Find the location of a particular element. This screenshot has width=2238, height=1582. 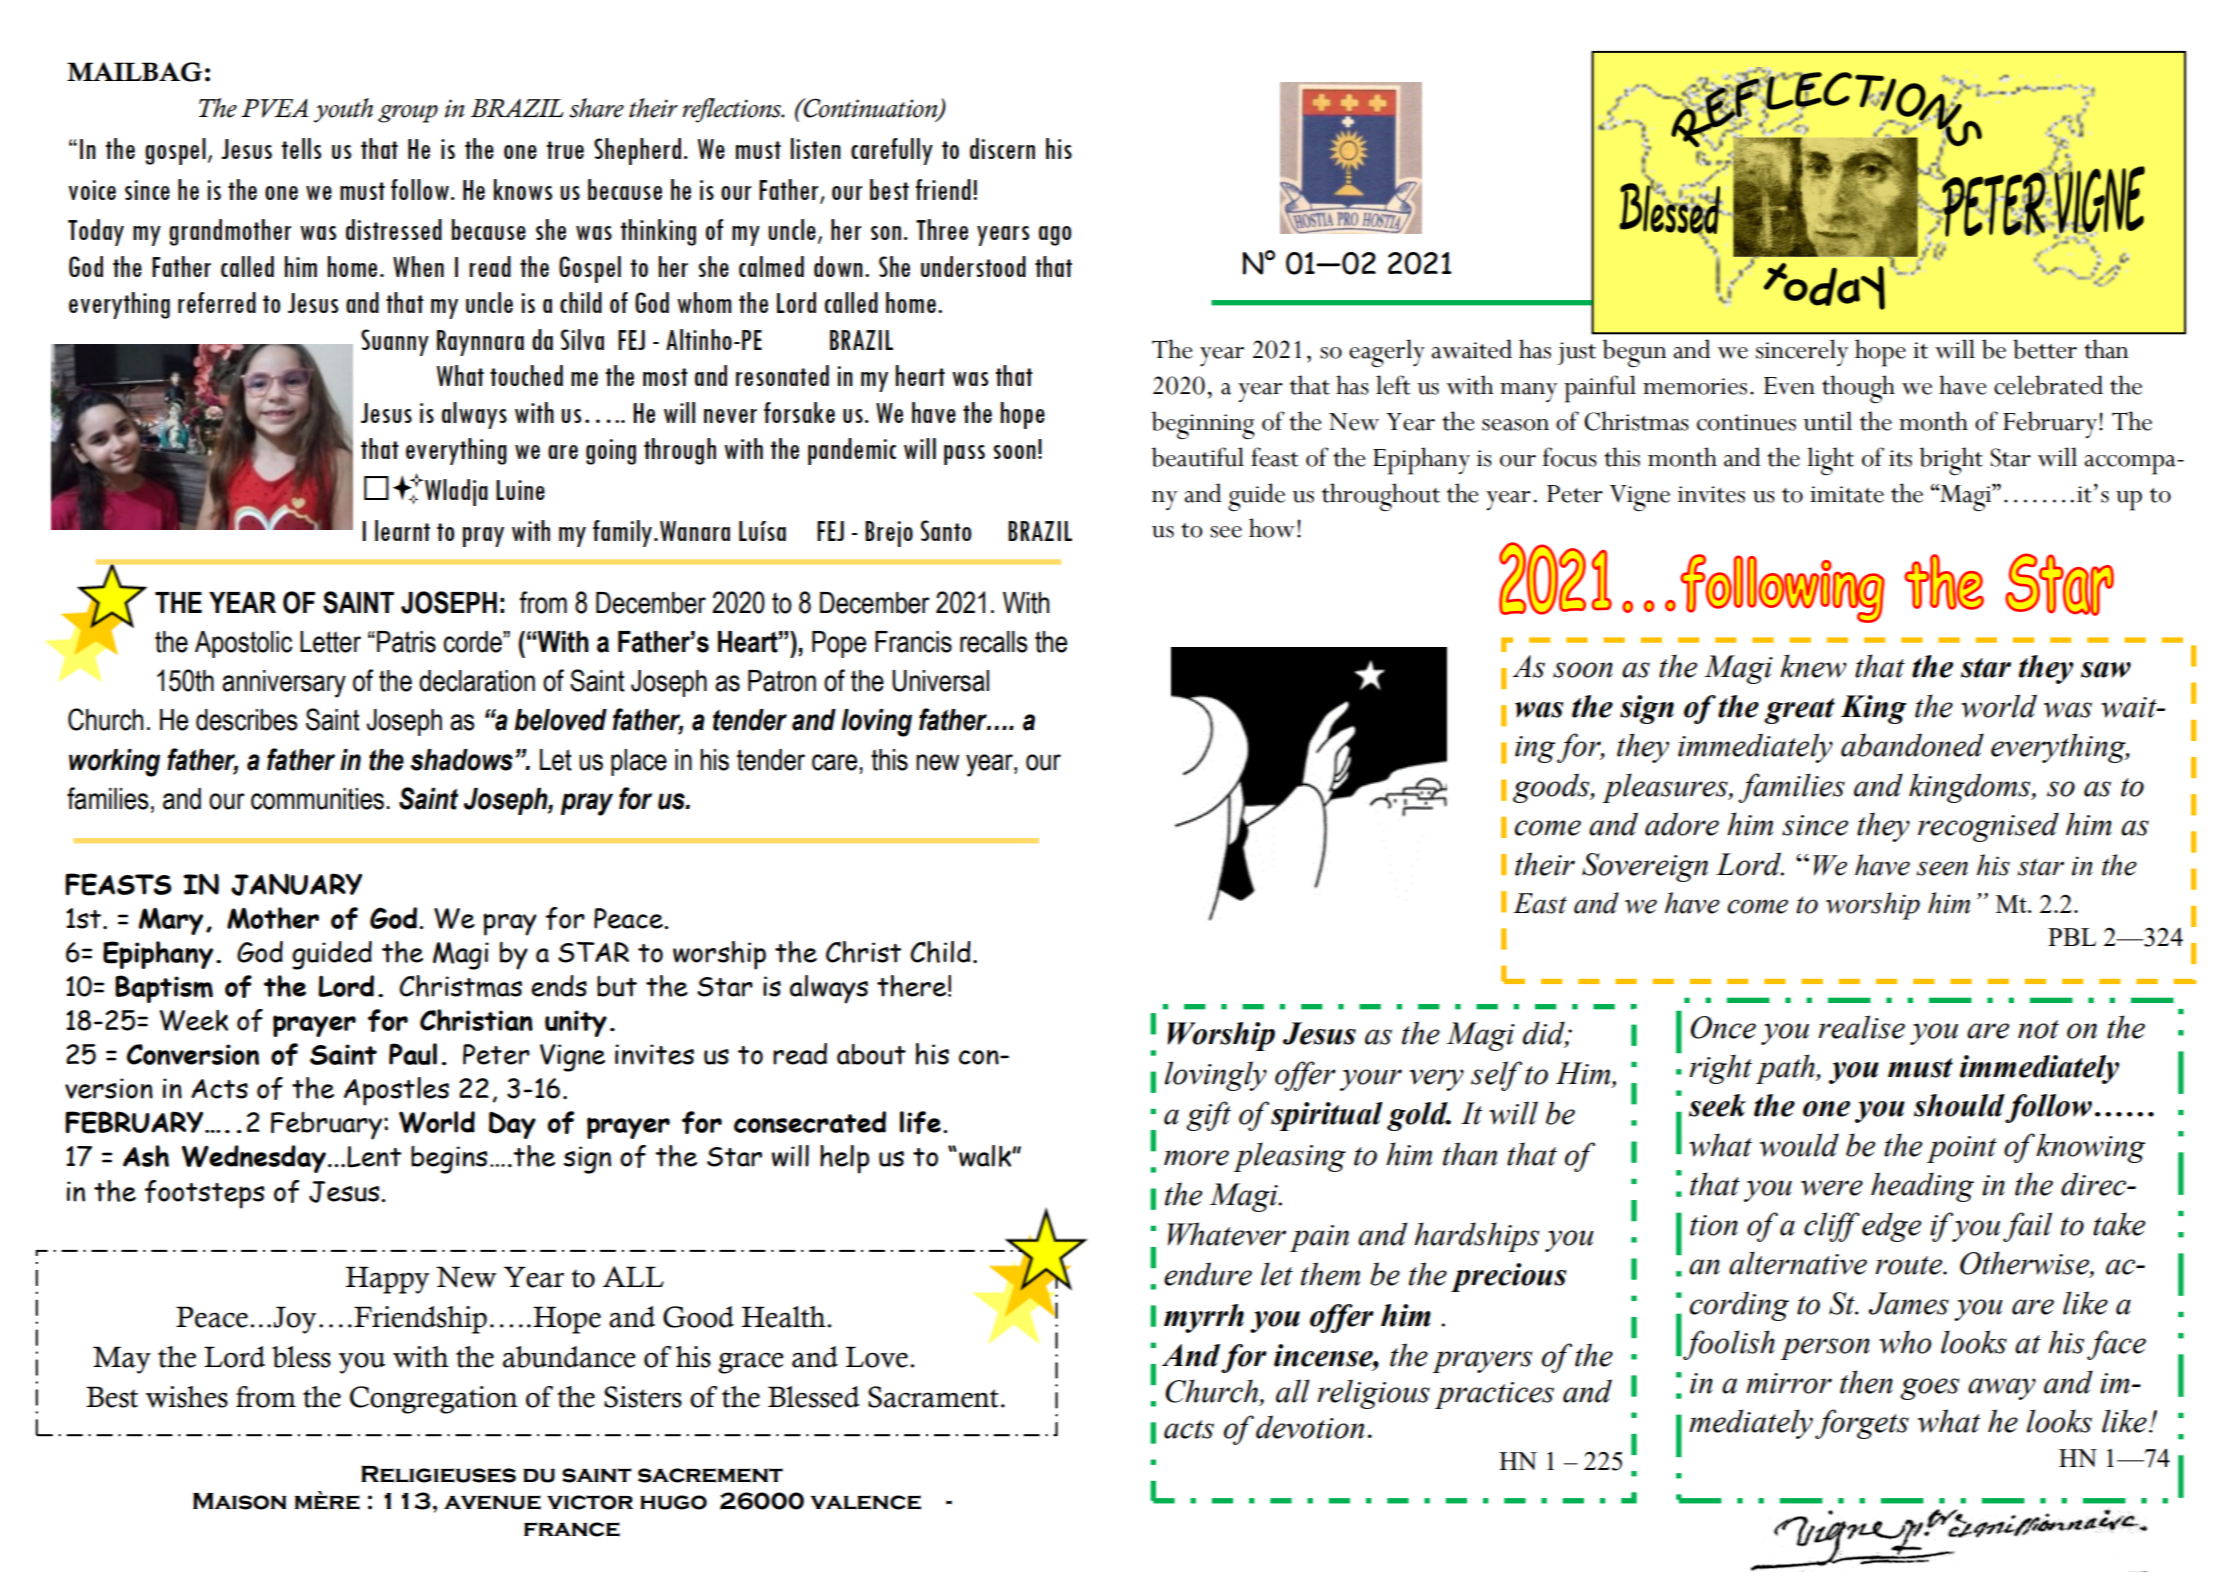

about is located at coordinates (871, 1054).
